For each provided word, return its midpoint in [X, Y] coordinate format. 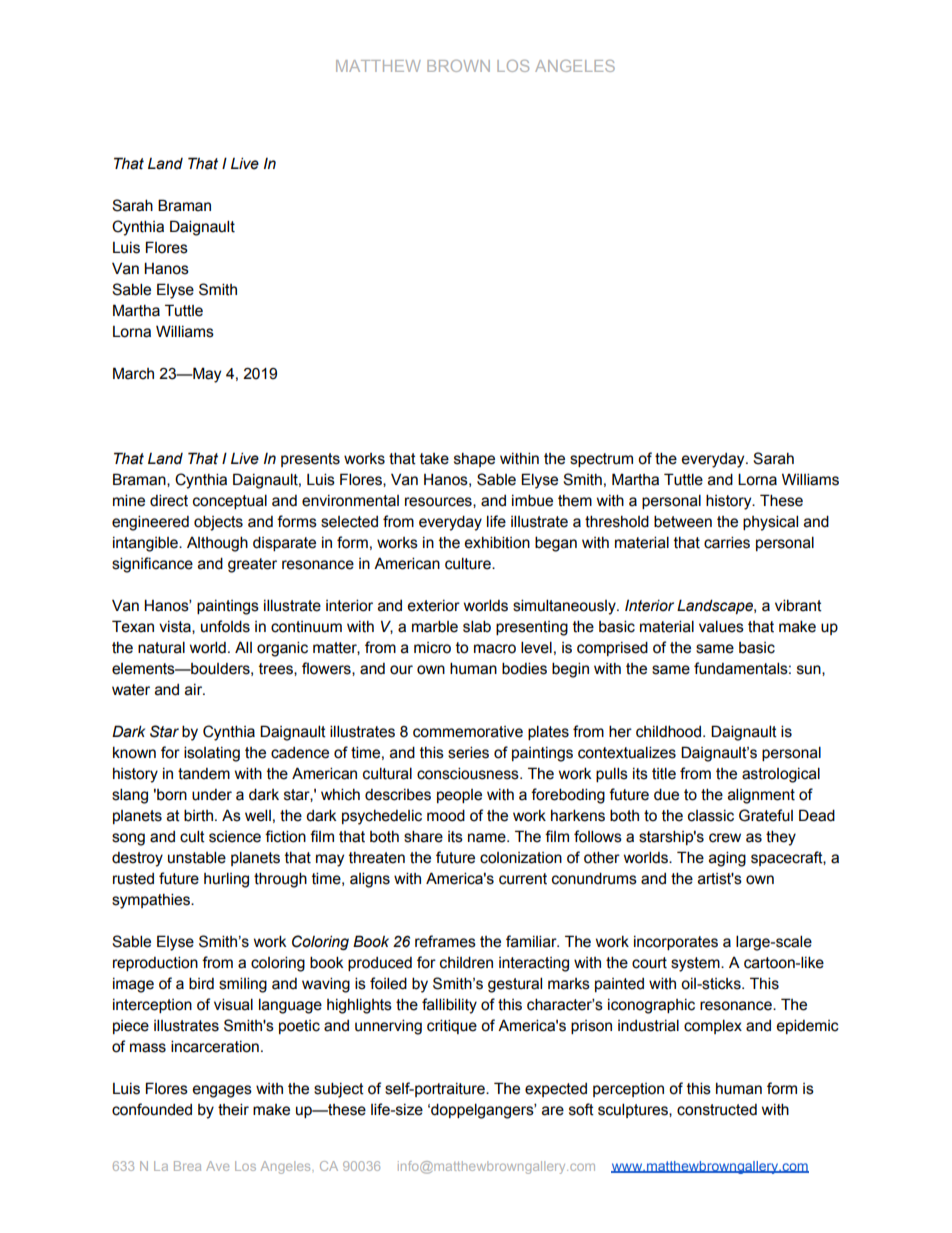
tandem [204, 774]
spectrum [601, 460]
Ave [217, 1166]
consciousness [469, 773]
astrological [781, 775]
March [133, 373]
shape [474, 460]
